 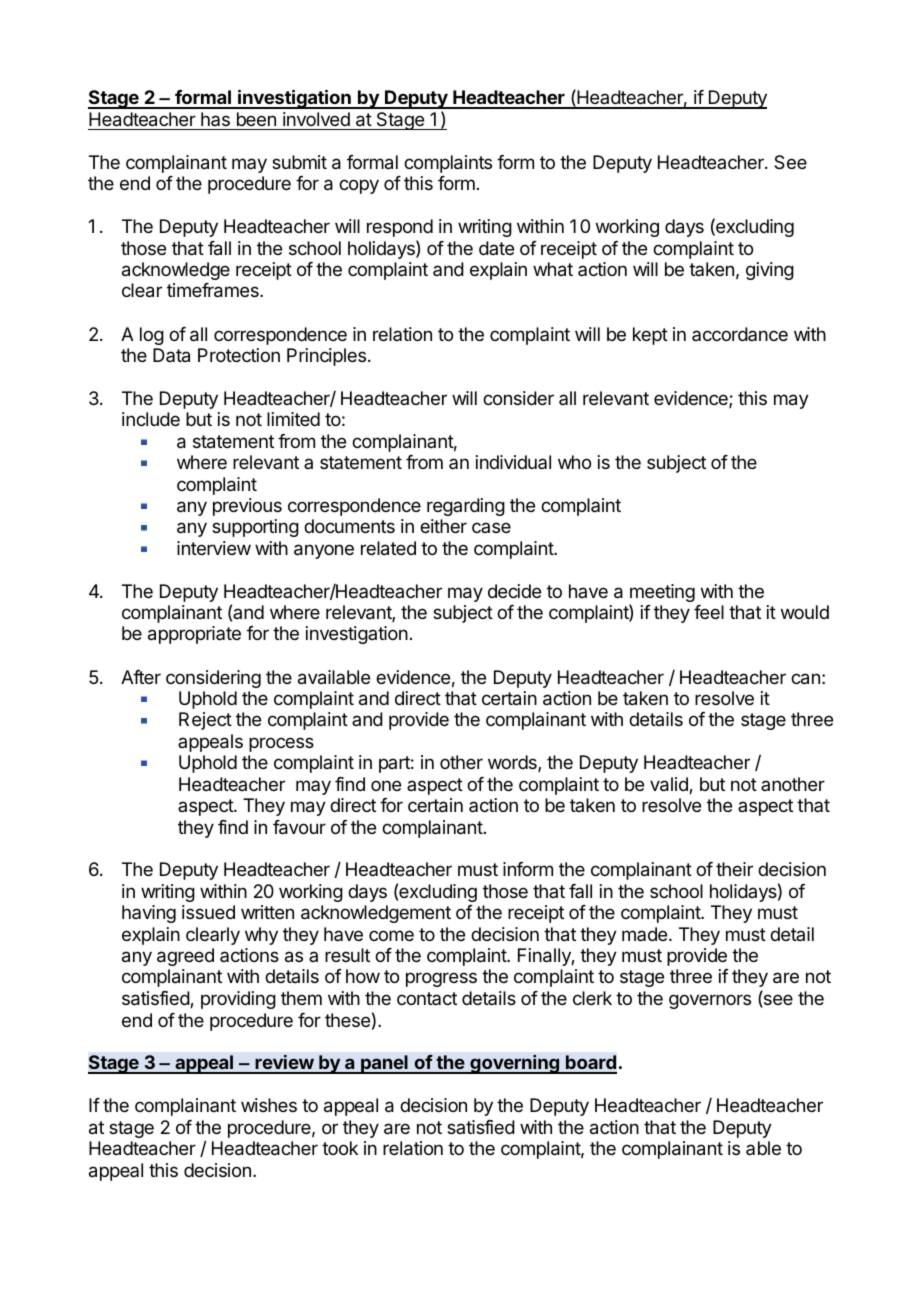 I want to click on feel, so click(x=709, y=612).
